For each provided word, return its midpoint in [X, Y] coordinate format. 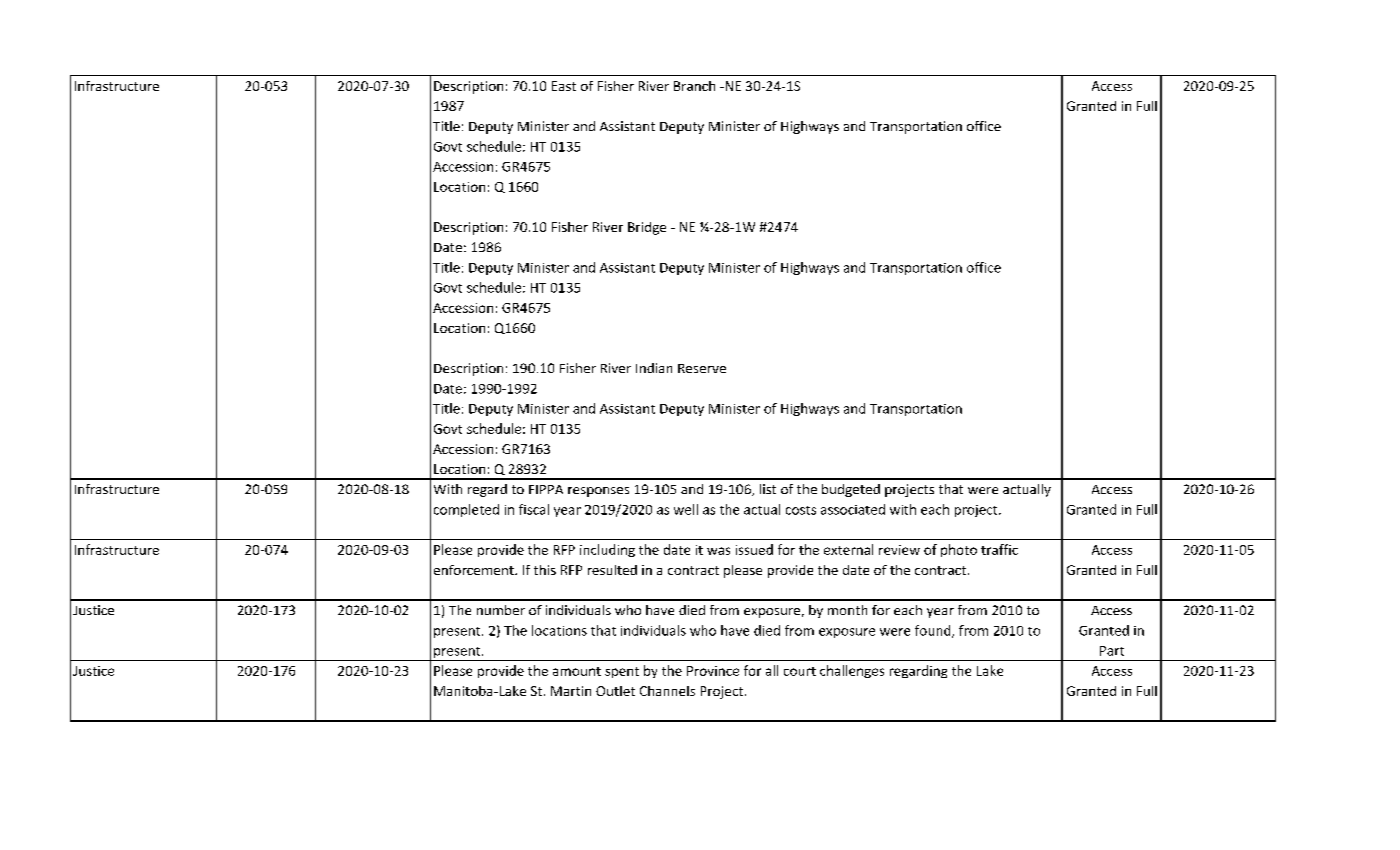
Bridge [647, 228]
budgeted [851, 490]
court [800, 671]
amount [577, 671]
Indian [654, 368]
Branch [694, 86]
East [564, 86]
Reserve [702, 368]
